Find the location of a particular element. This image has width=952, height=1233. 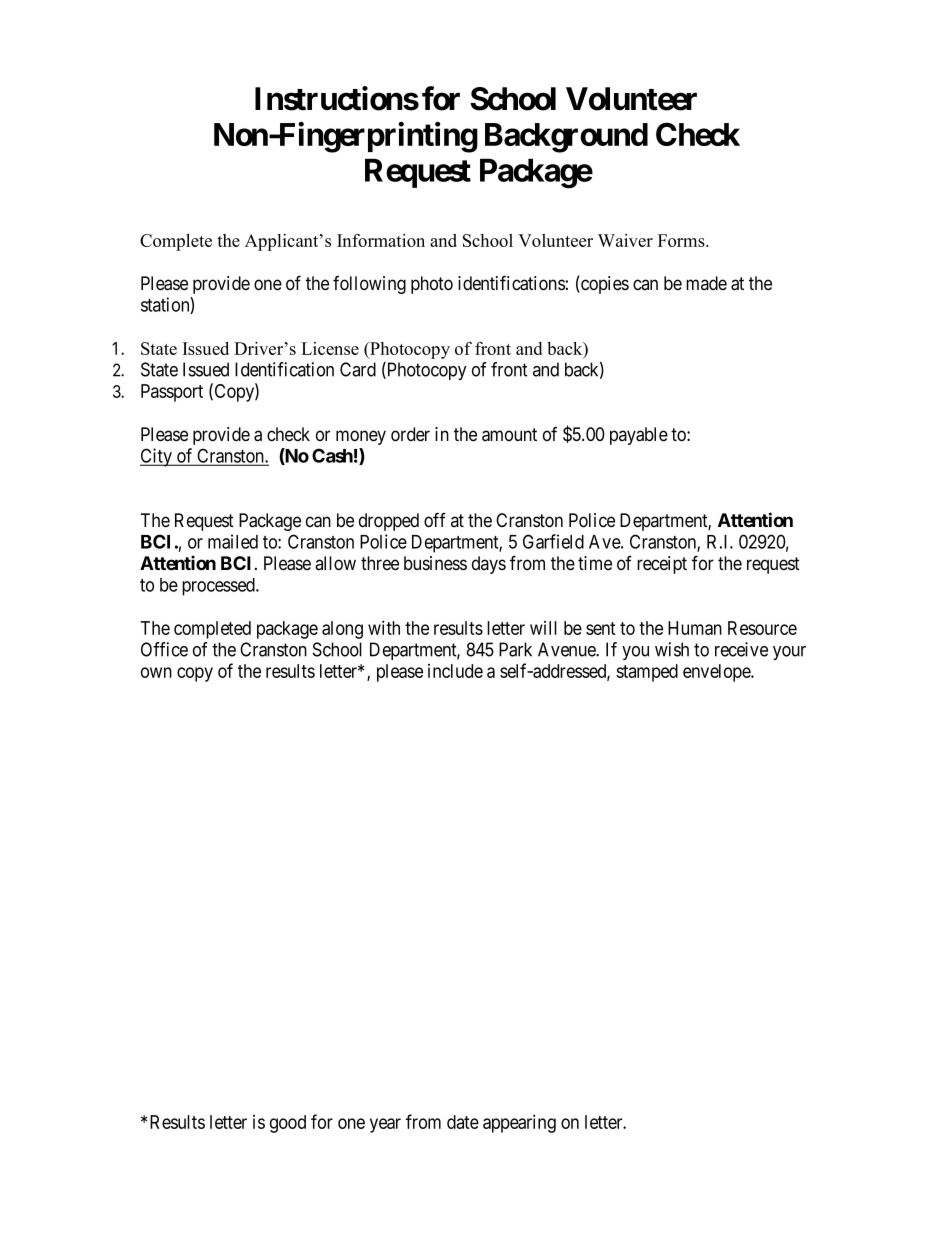

receipt is located at coordinates (662, 565).
